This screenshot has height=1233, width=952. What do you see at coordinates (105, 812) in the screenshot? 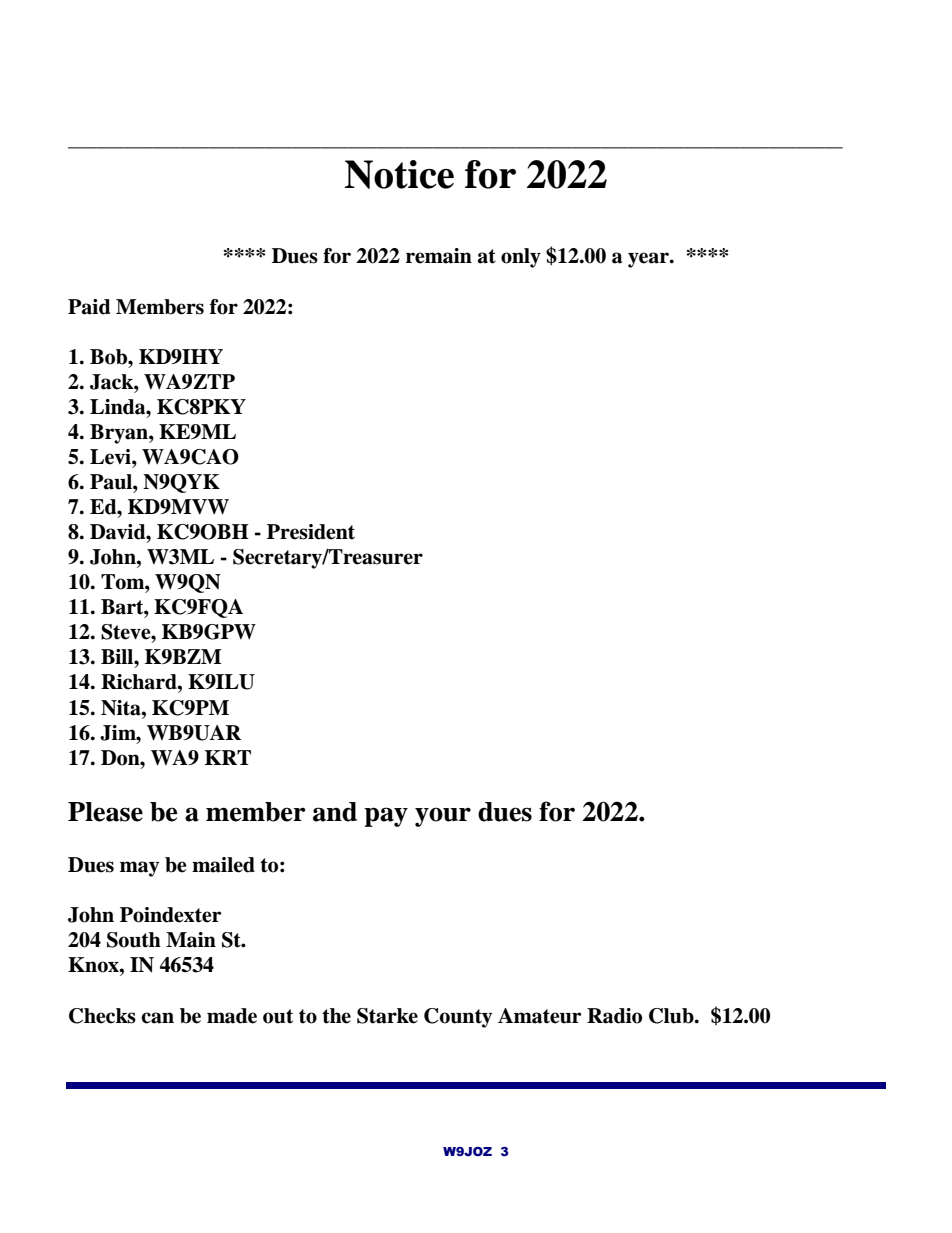
I see `Please` at bounding box center [105, 812].
